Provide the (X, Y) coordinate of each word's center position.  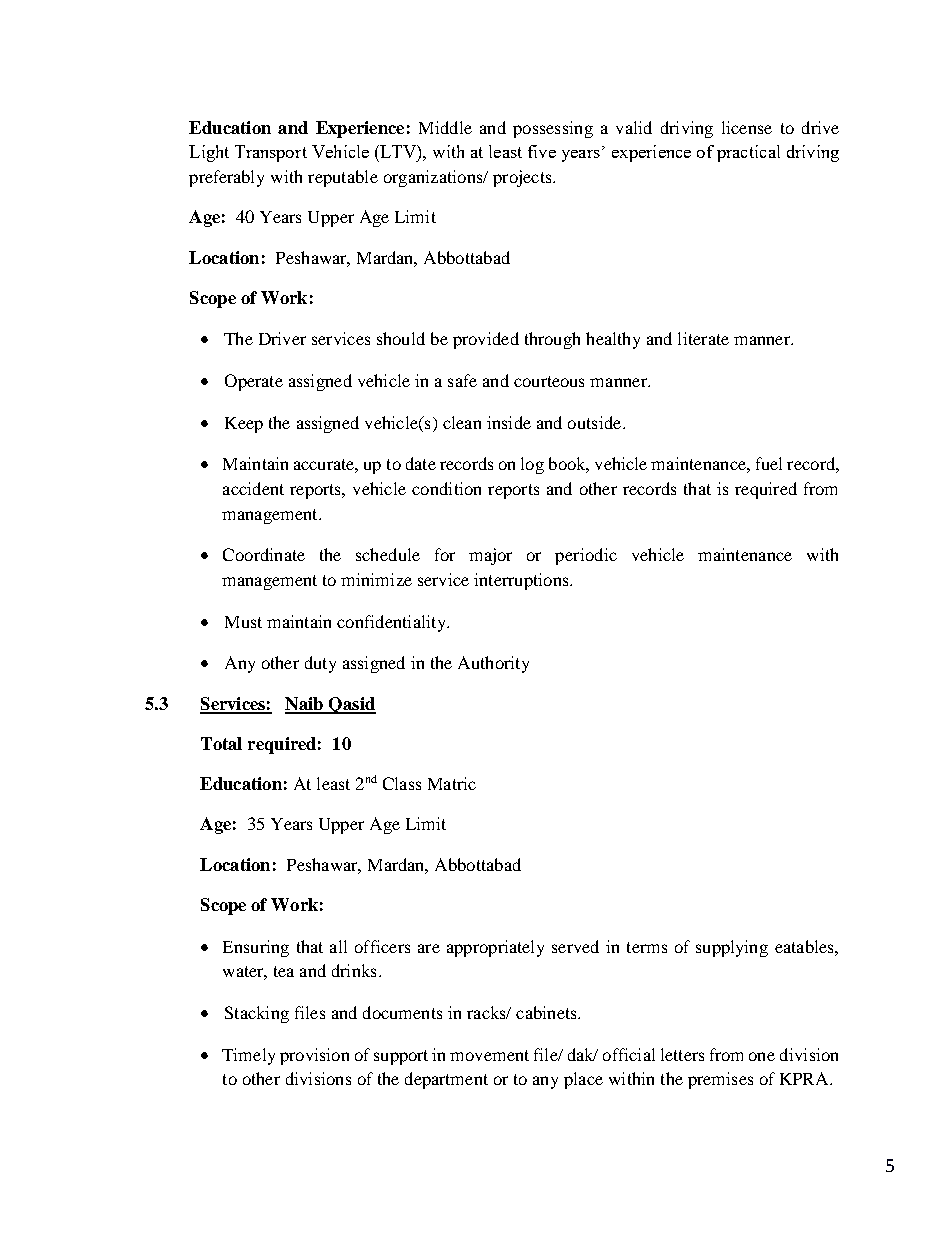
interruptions (522, 581)
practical (748, 153)
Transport (271, 153)
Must (243, 622)
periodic (586, 556)
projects (523, 178)
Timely (248, 1056)
